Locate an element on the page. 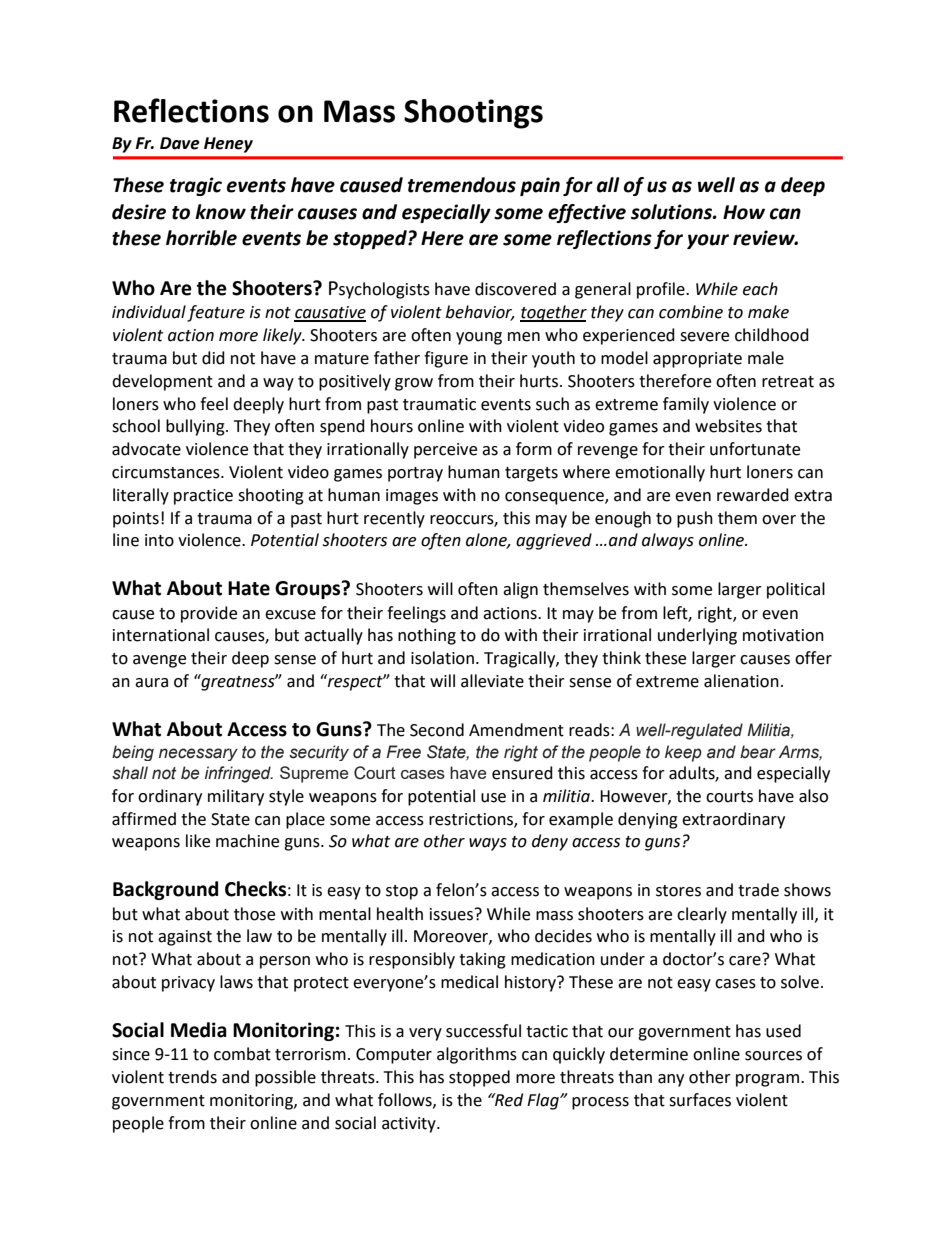 The height and width of the image is (1233, 952). provide is located at coordinates (209, 614).
